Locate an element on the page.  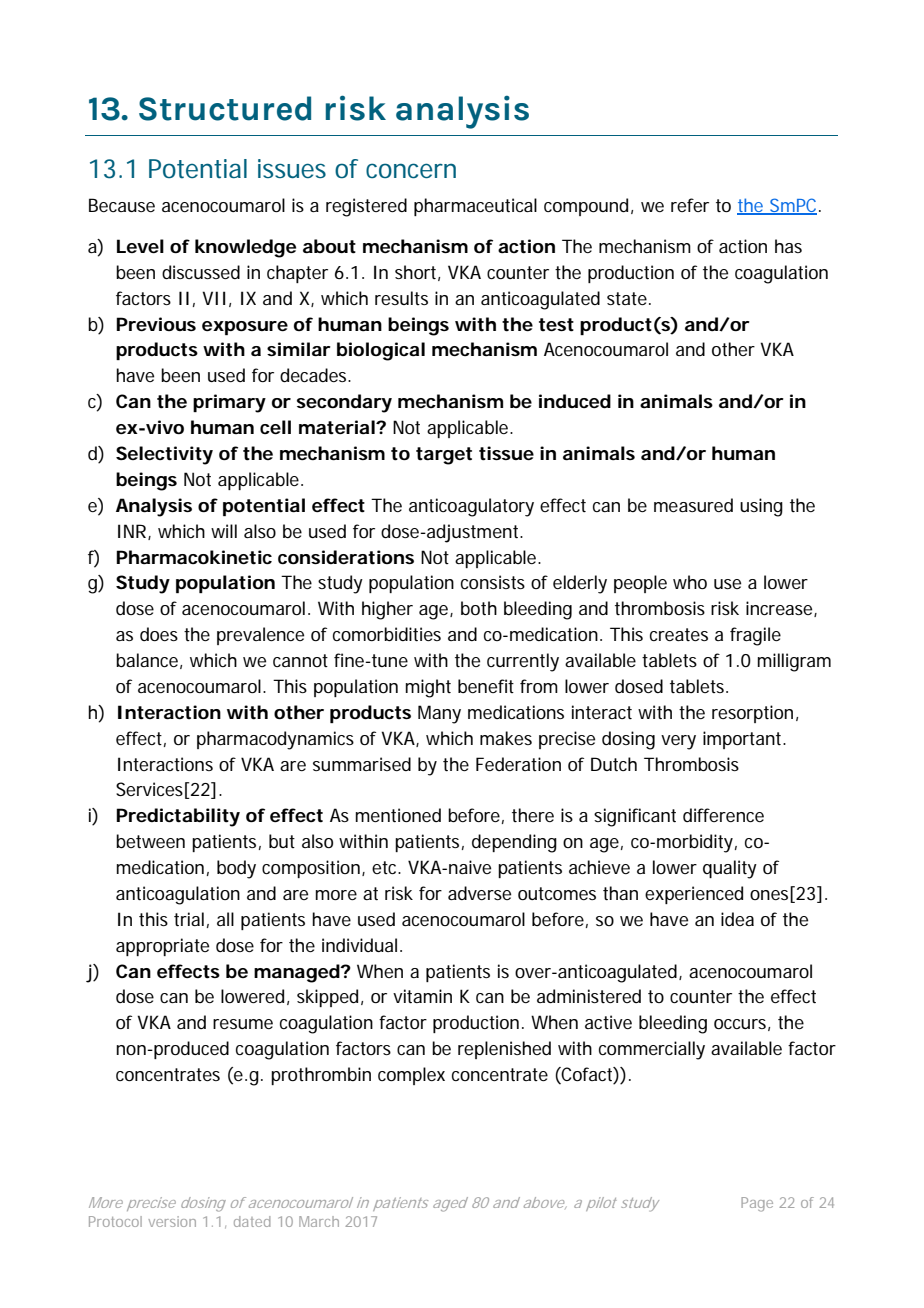
refer is located at coordinates (690, 205).
